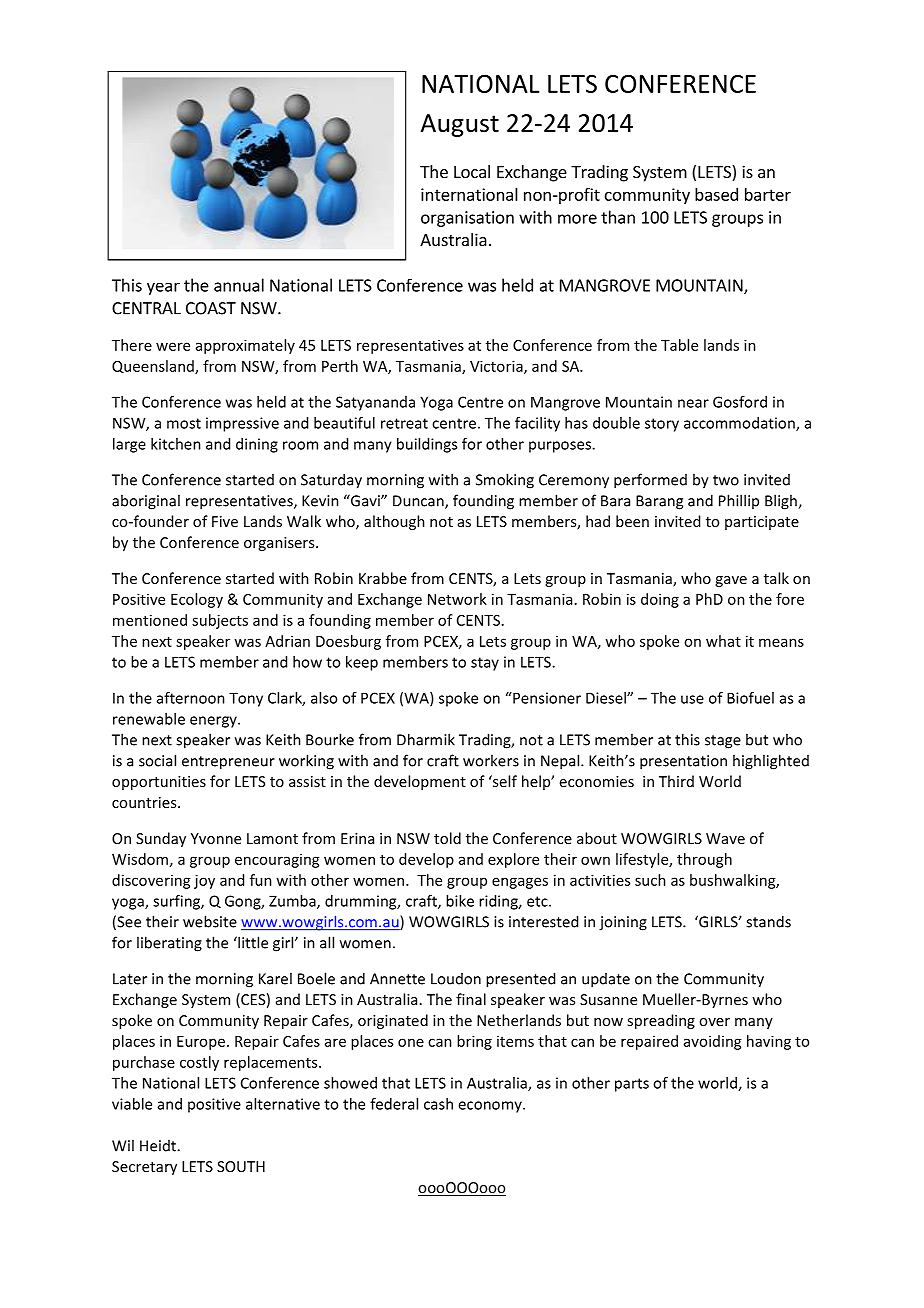  Describe the element at coordinates (497, 367) in the screenshot. I see `Victoria` at that location.
